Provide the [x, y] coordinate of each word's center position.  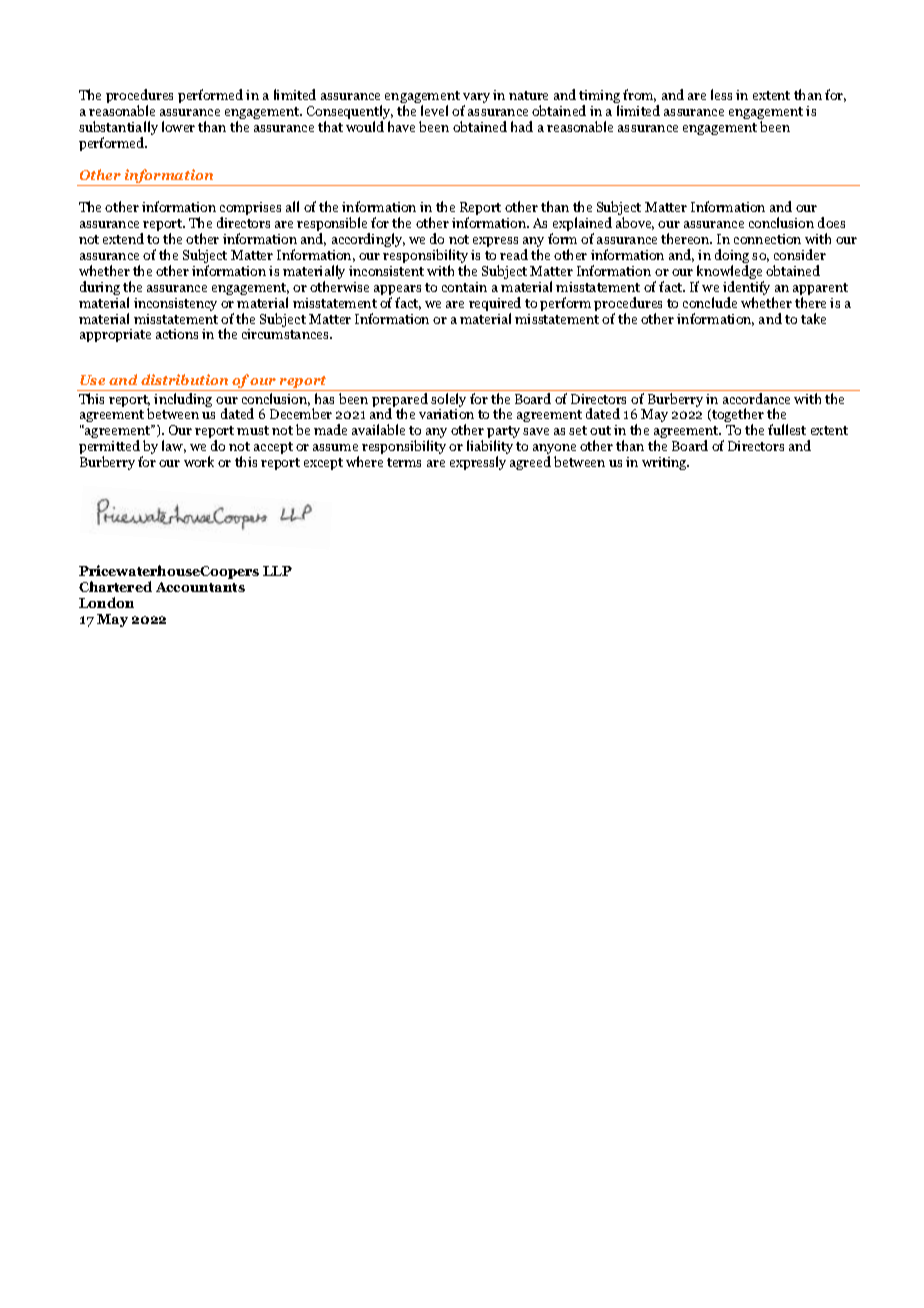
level [434, 110]
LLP [277, 571]
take [813, 318]
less [721, 94]
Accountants [200, 587]
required [495, 305]
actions [177, 334]
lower [178, 126]
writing [665, 463]
